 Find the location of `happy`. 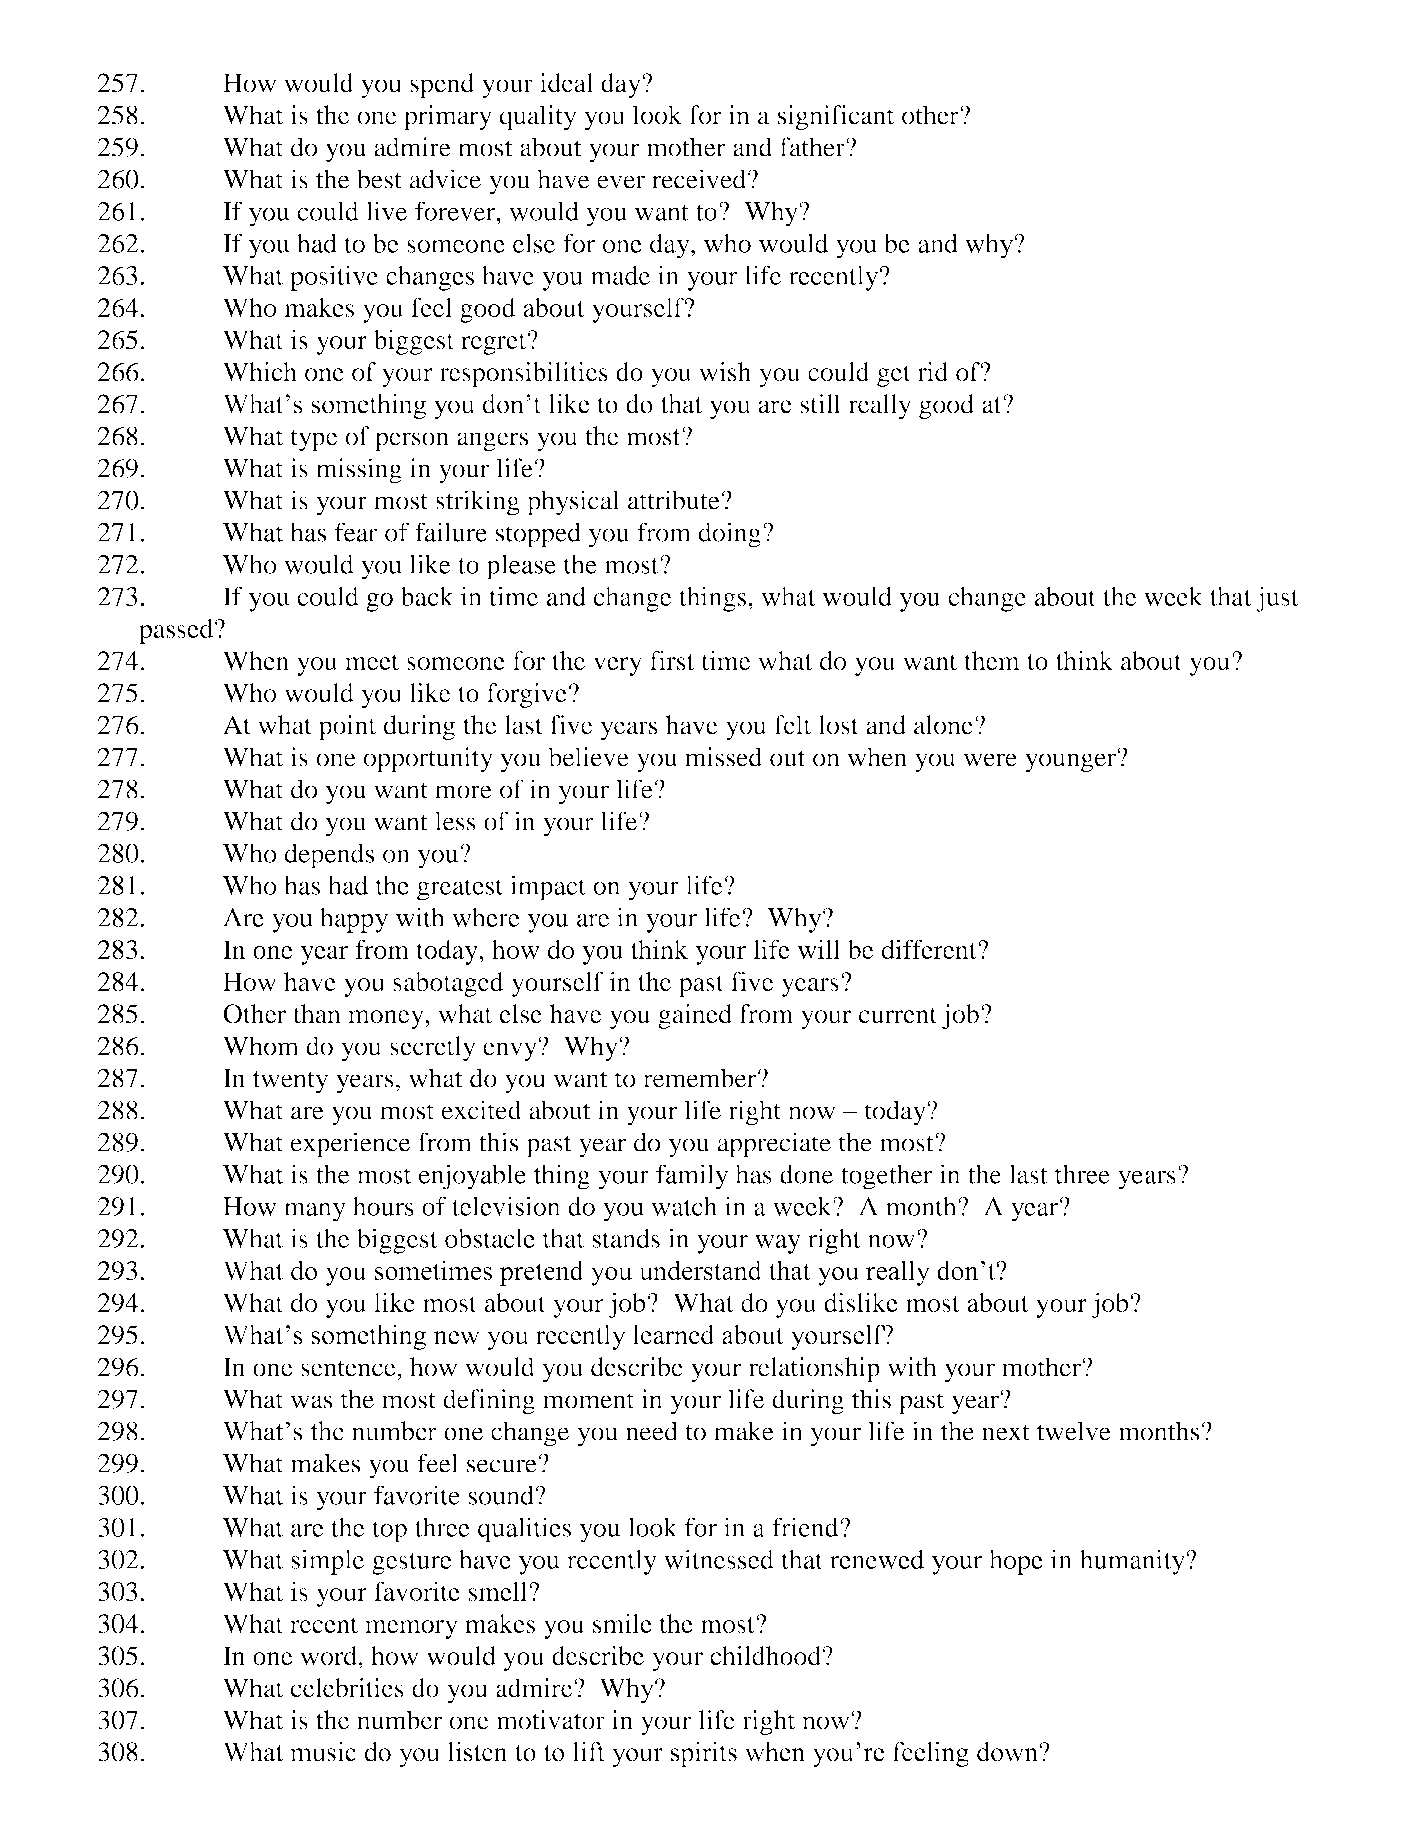

happy is located at coordinates (354, 920).
